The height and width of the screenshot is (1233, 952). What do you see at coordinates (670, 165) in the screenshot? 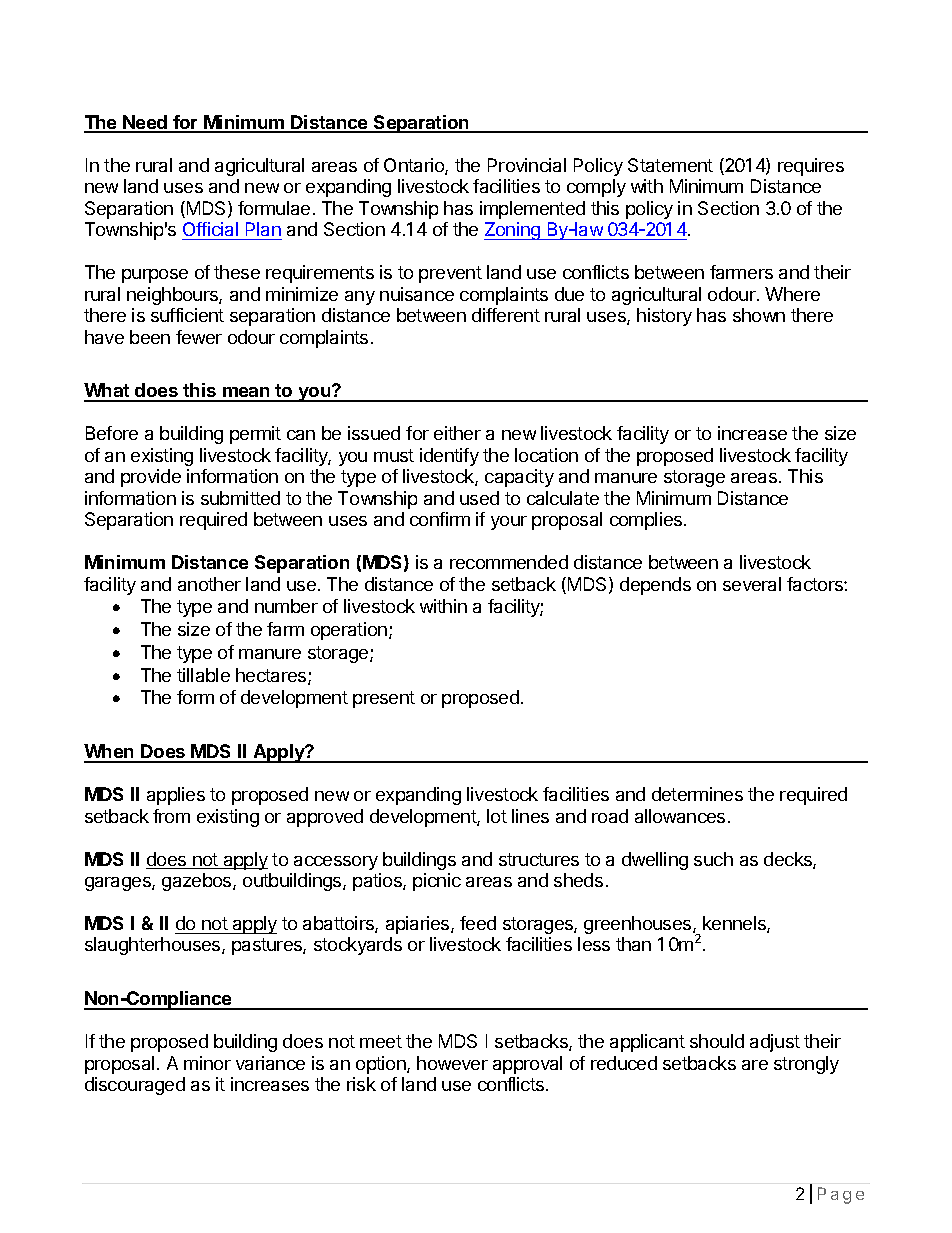
I see `Statement` at bounding box center [670, 165].
